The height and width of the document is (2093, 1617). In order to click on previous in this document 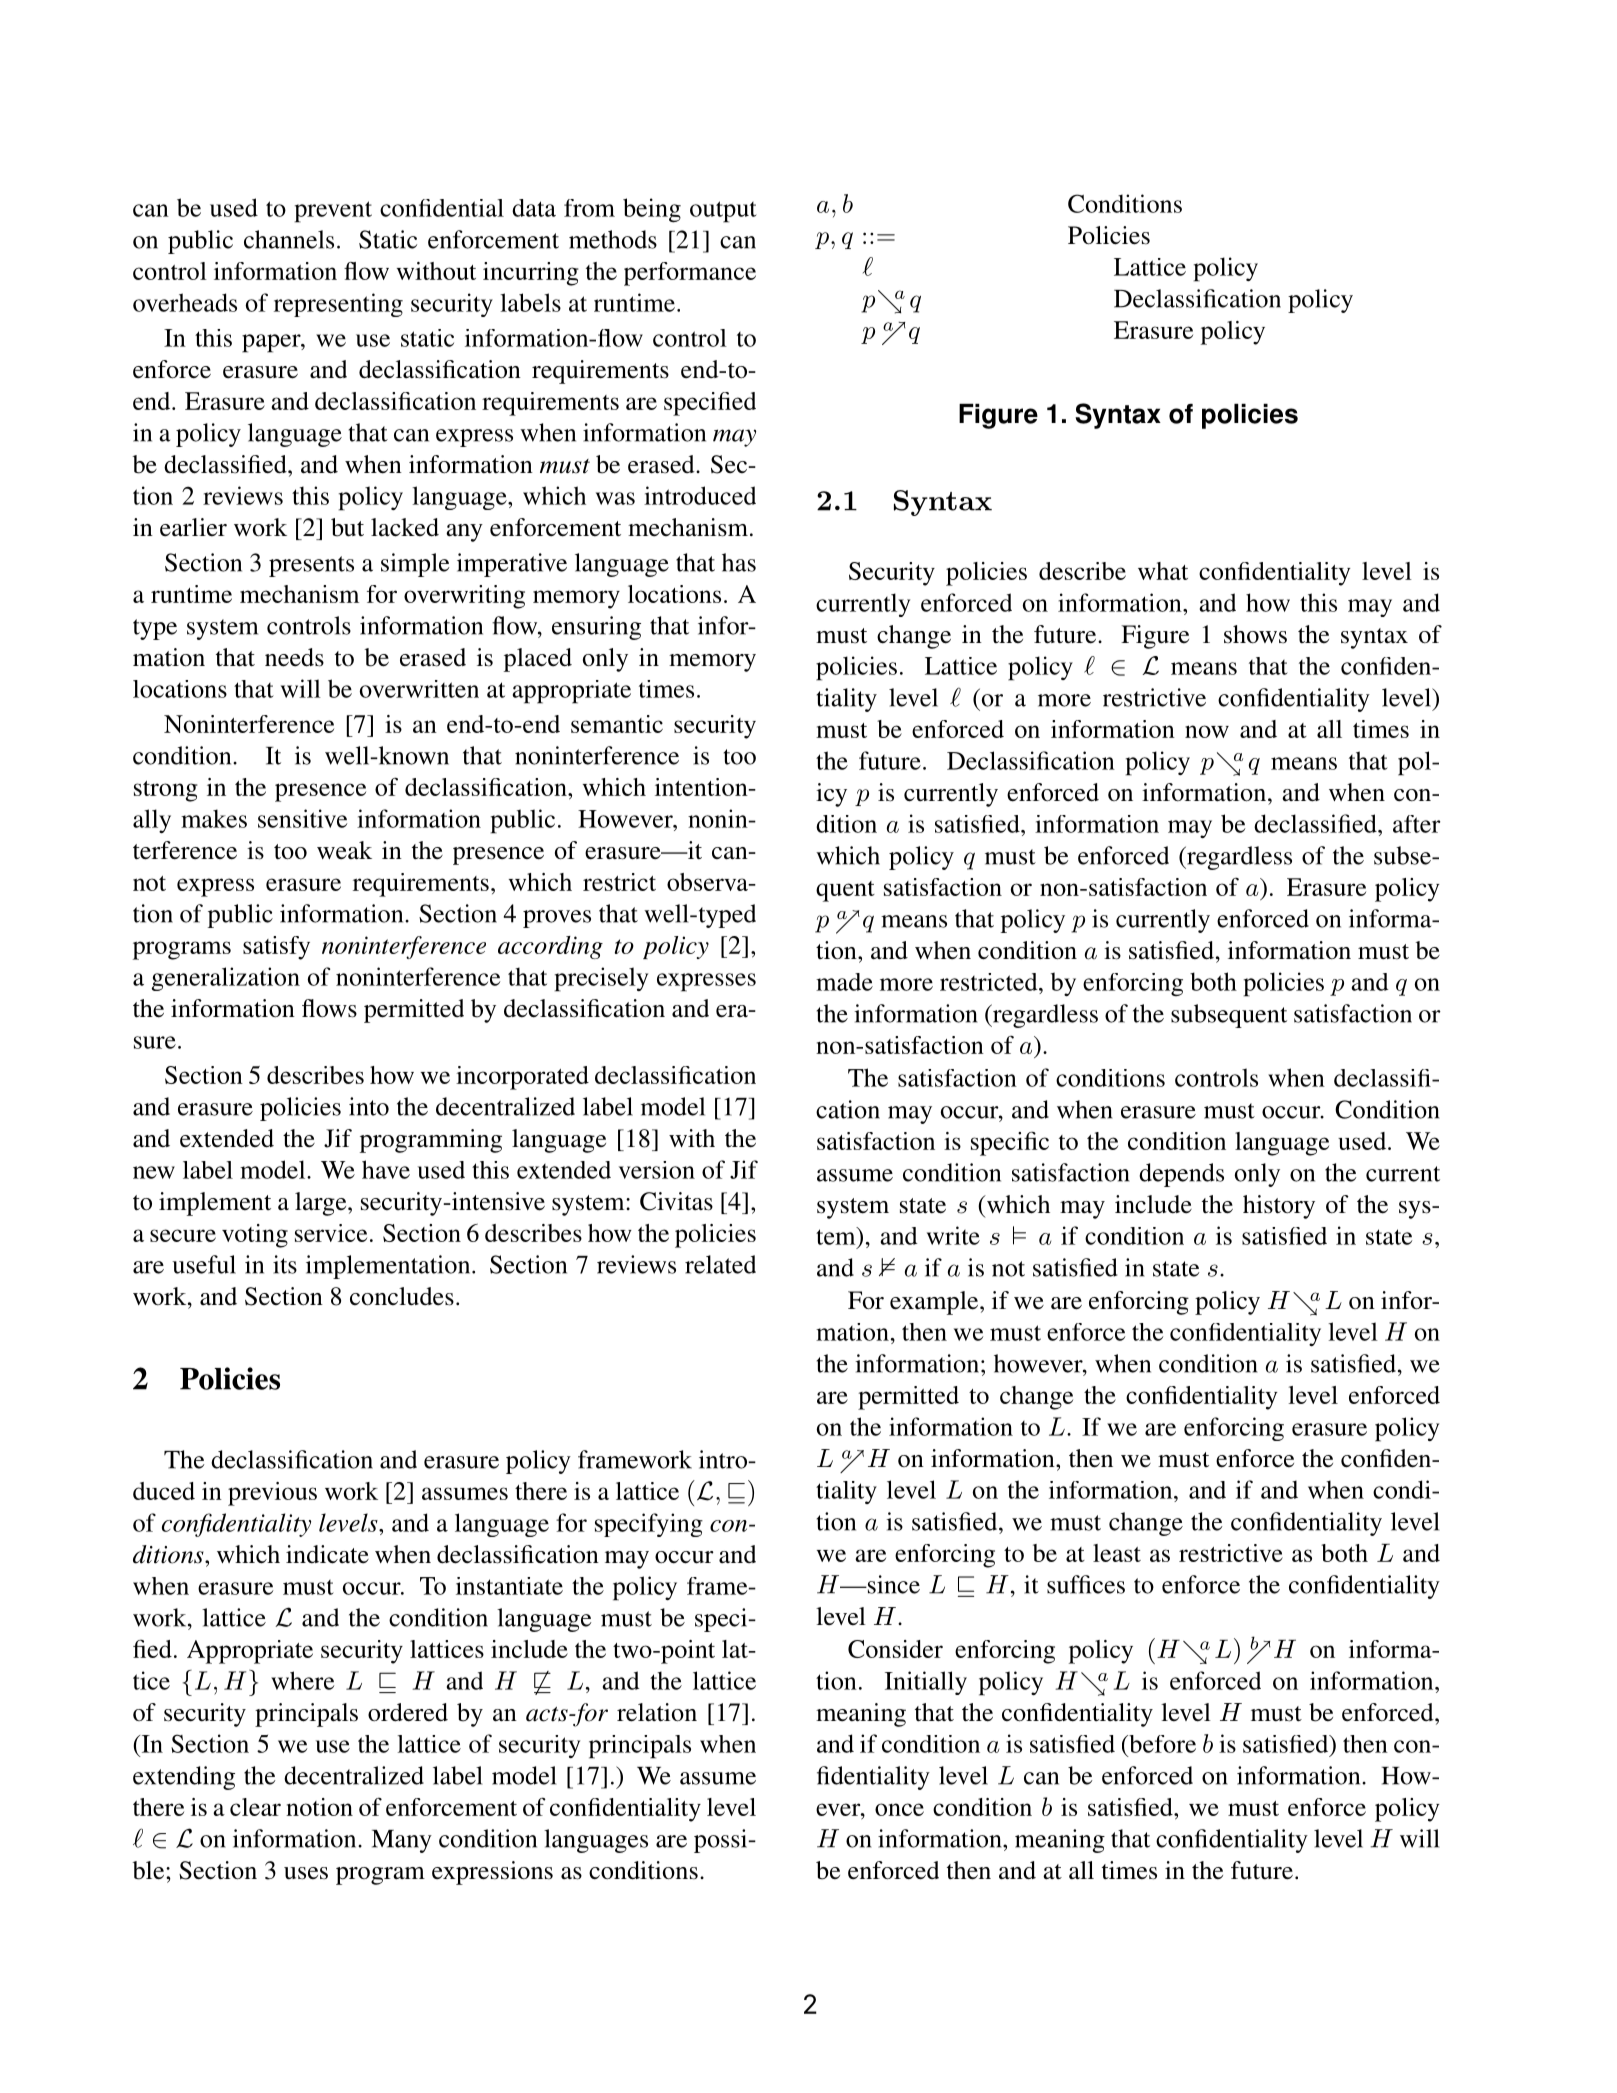, I will do `click(272, 1494)`.
